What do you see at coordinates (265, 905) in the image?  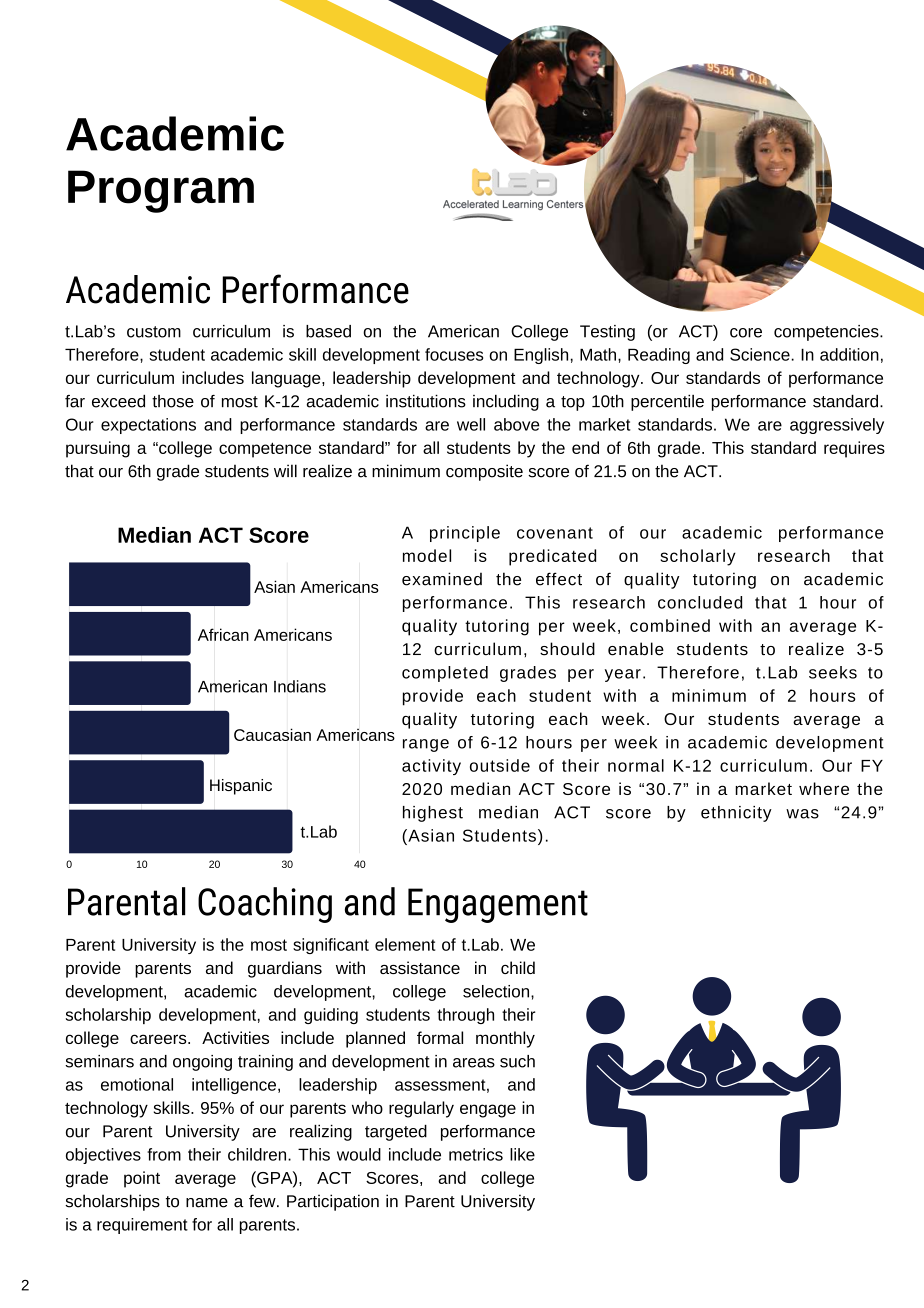 I see `Coaching` at bounding box center [265, 905].
